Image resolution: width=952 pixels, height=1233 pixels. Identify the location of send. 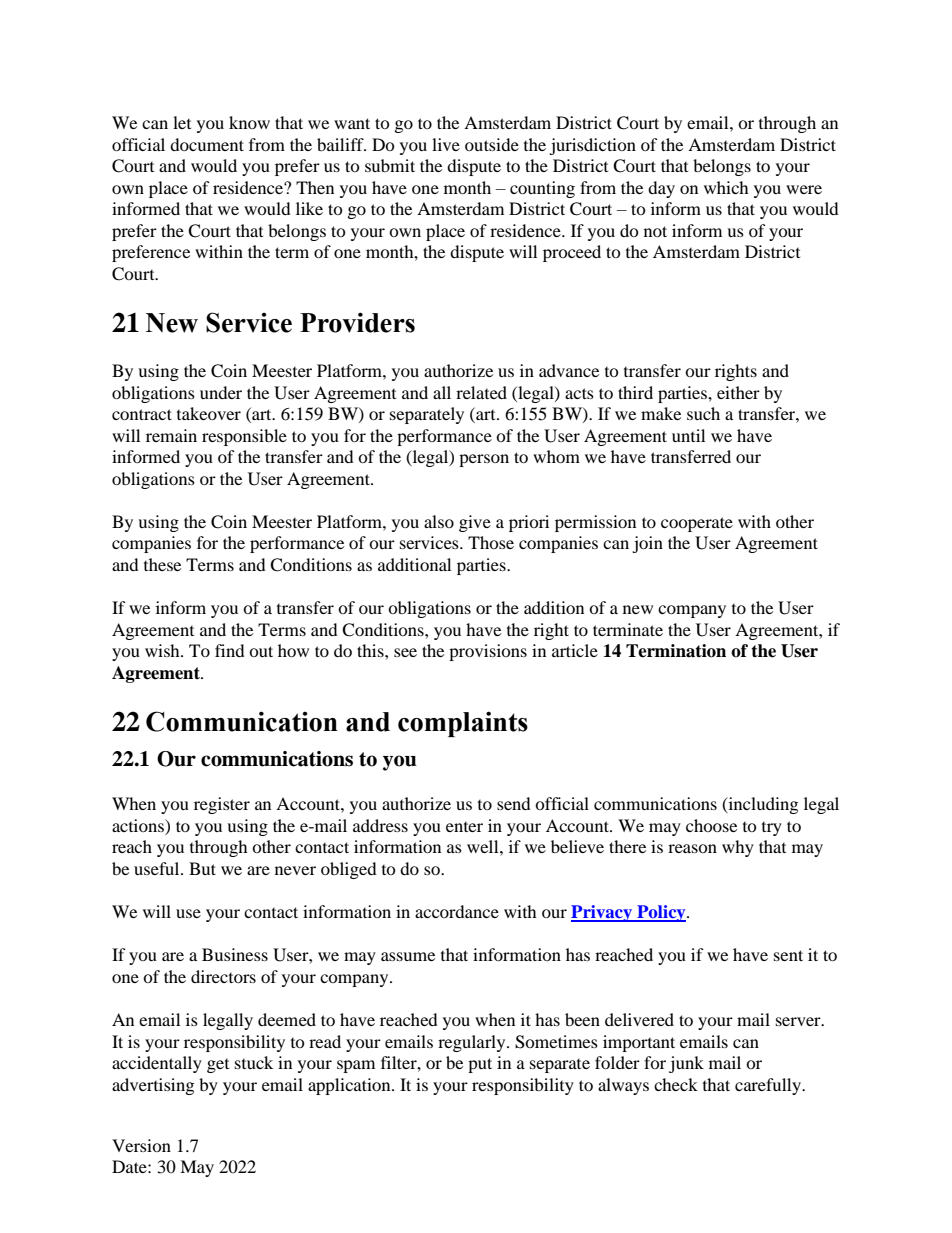
(514, 803).
